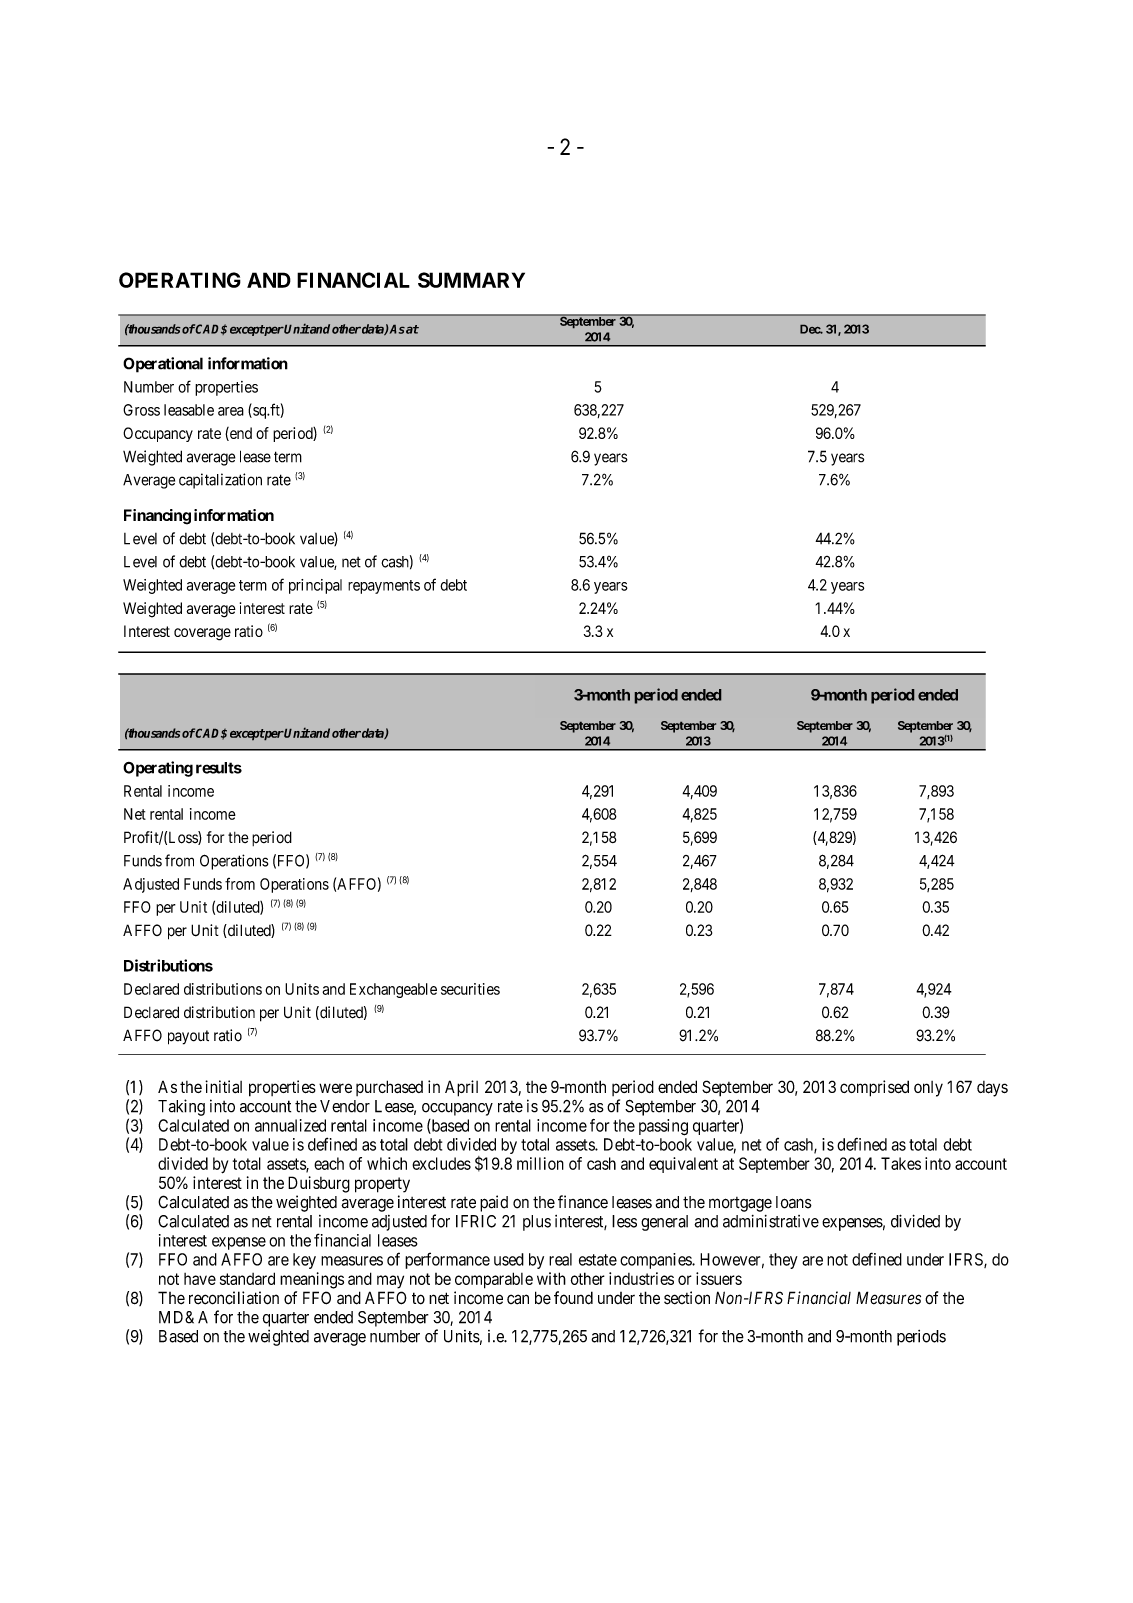 The height and width of the image is (1603, 1133). I want to click on SUMMARY, so click(471, 280).
